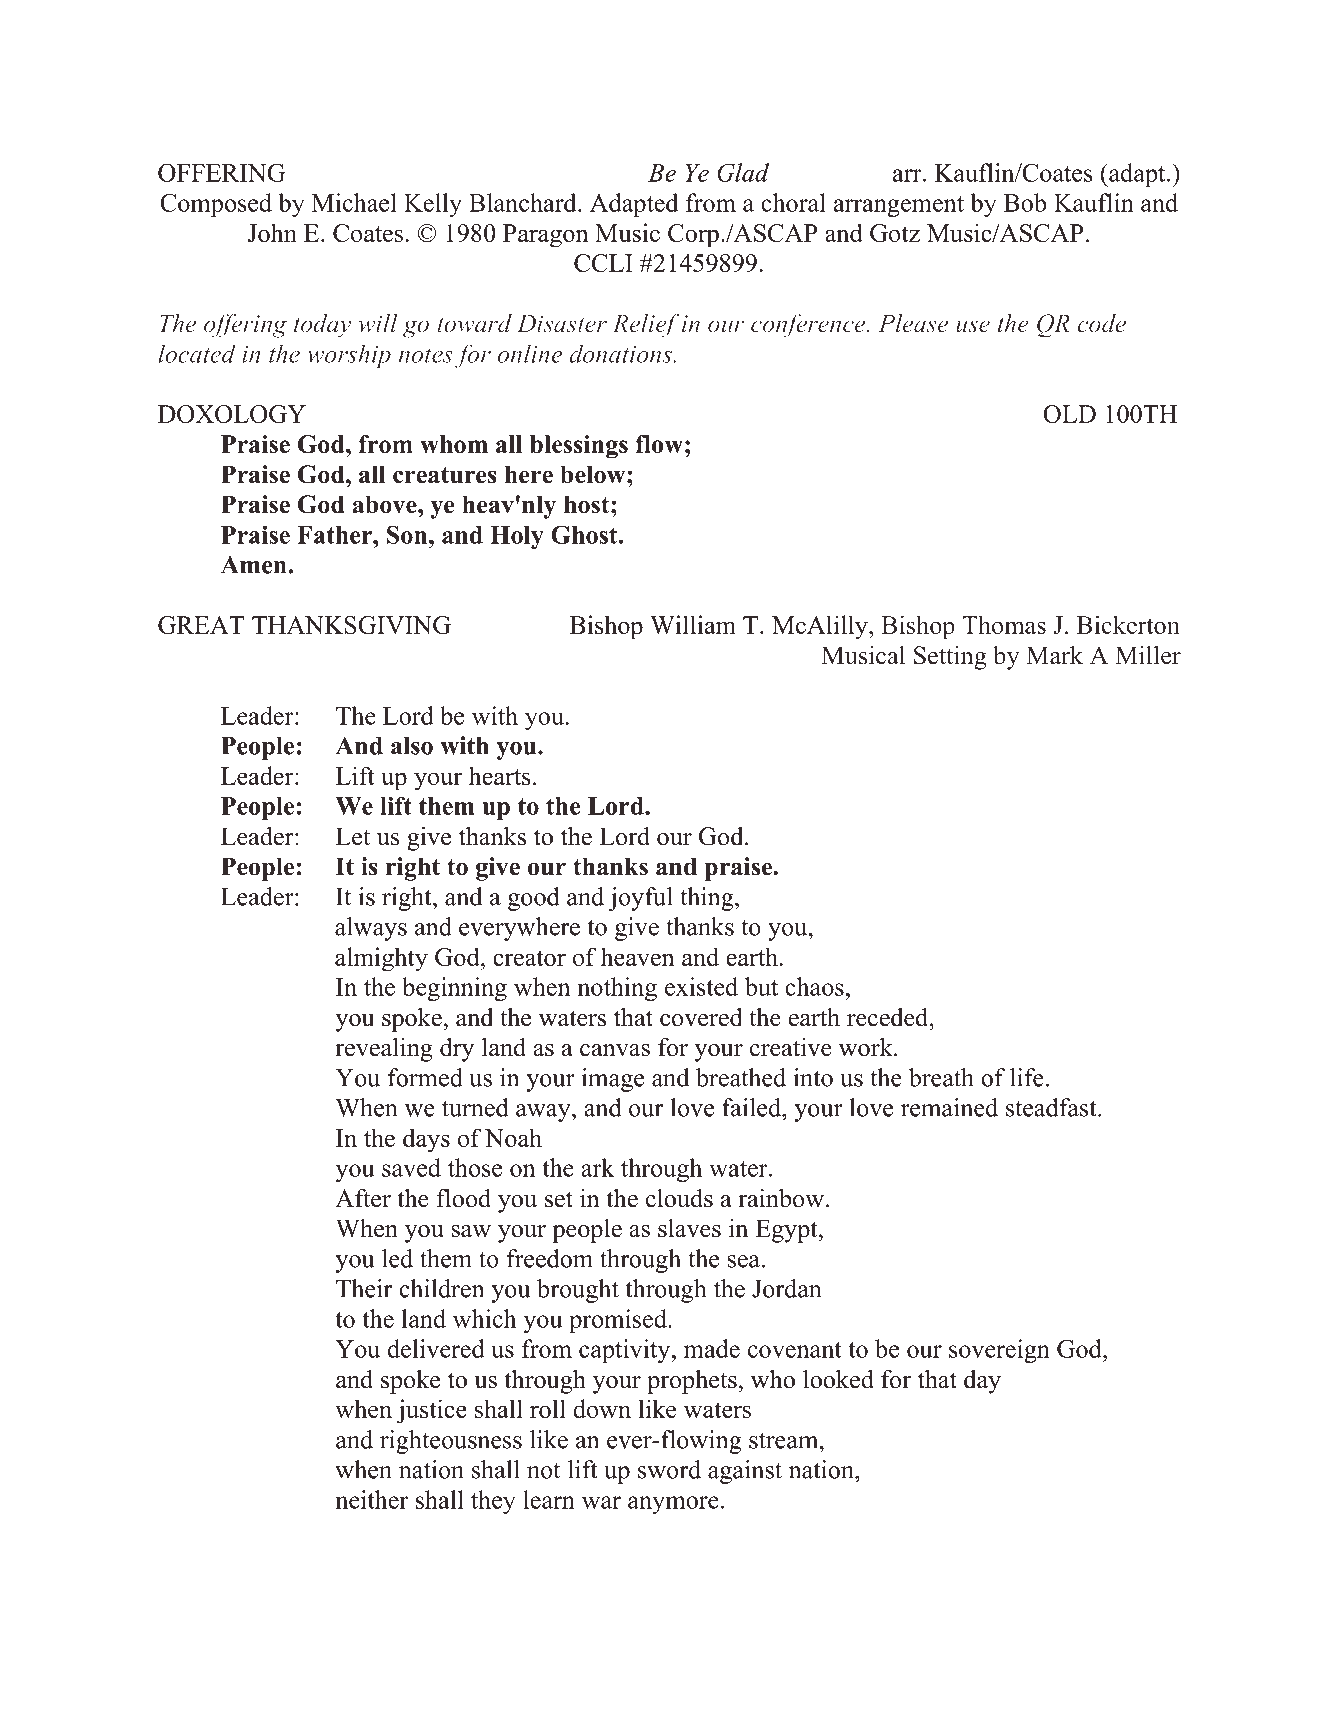  I want to click on Glad, so click(743, 172).
